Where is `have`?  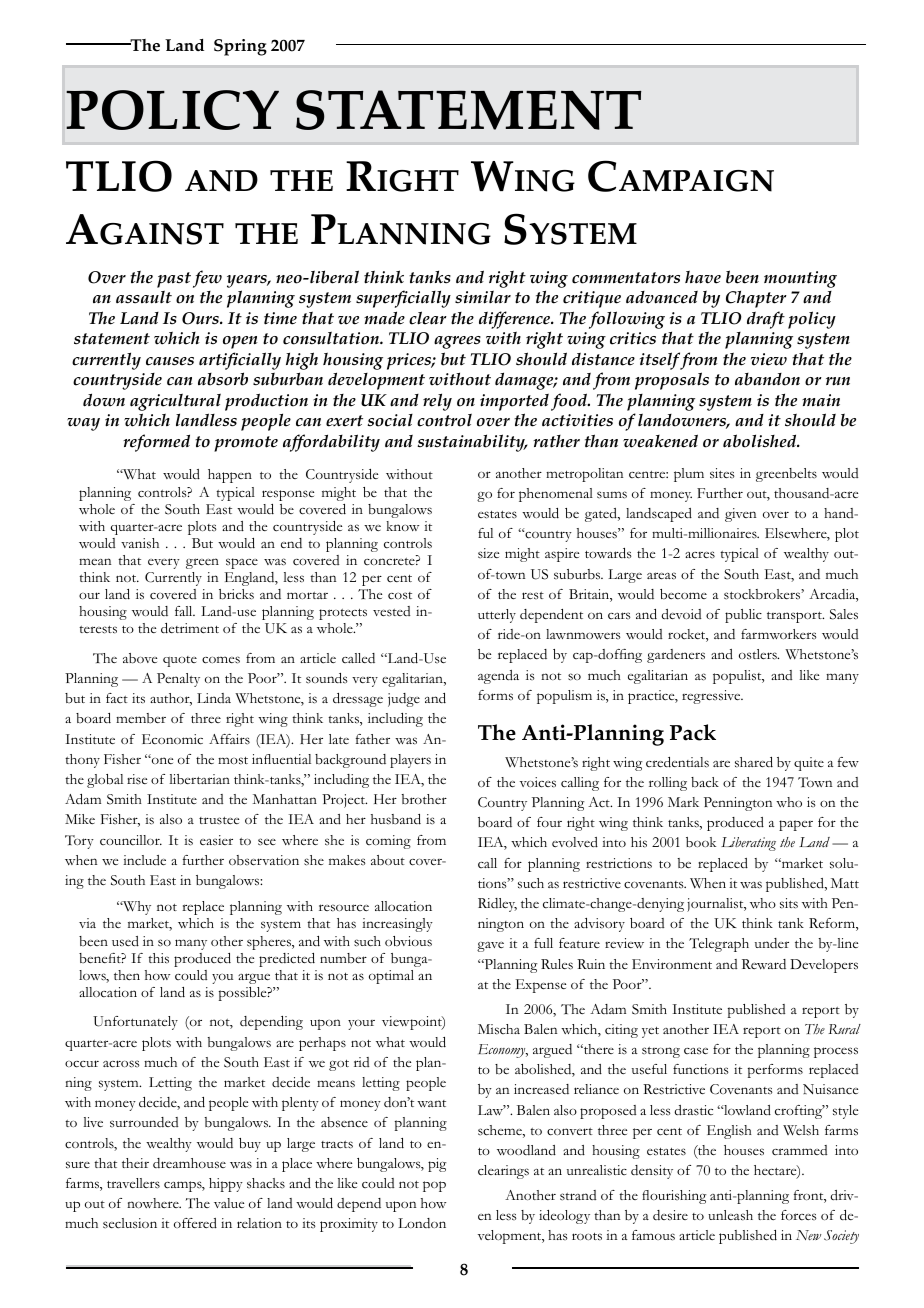 have is located at coordinates (703, 277).
